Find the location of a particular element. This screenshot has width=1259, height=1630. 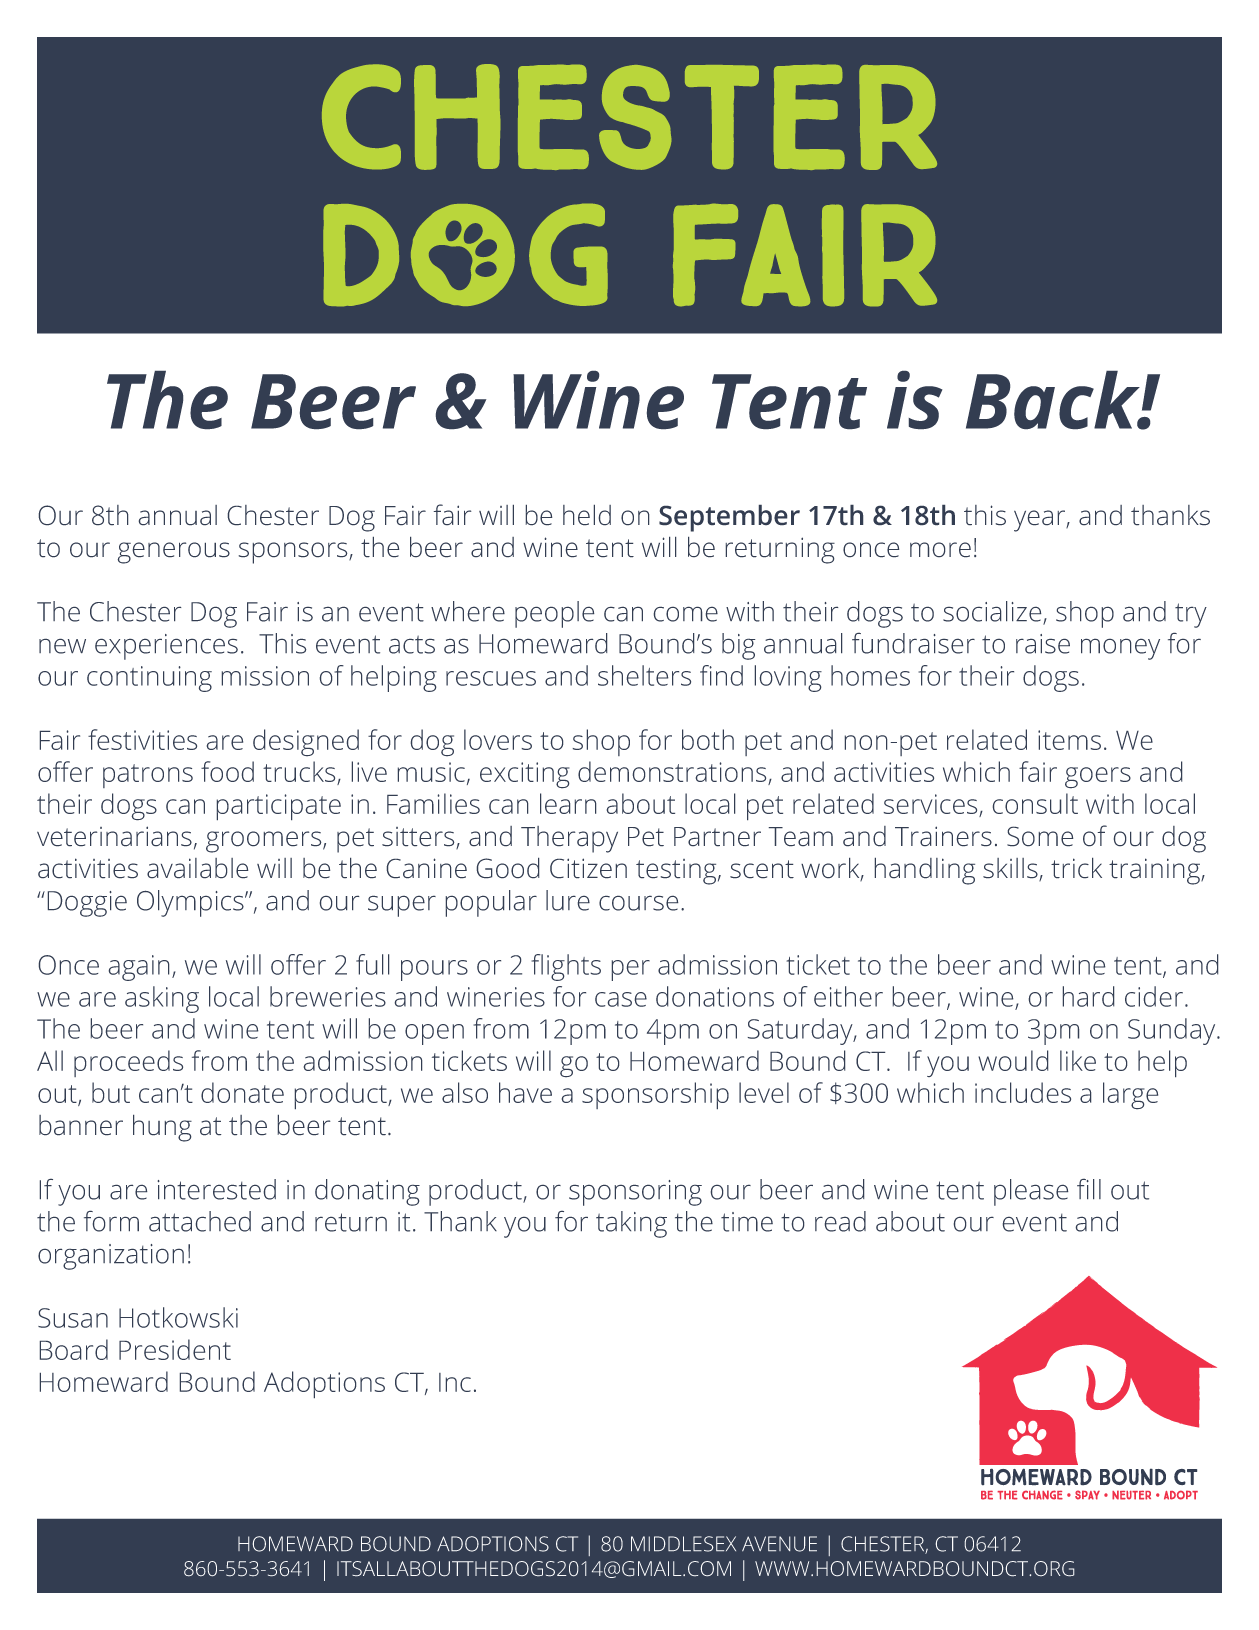

asking is located at coordinates (162, 999).
